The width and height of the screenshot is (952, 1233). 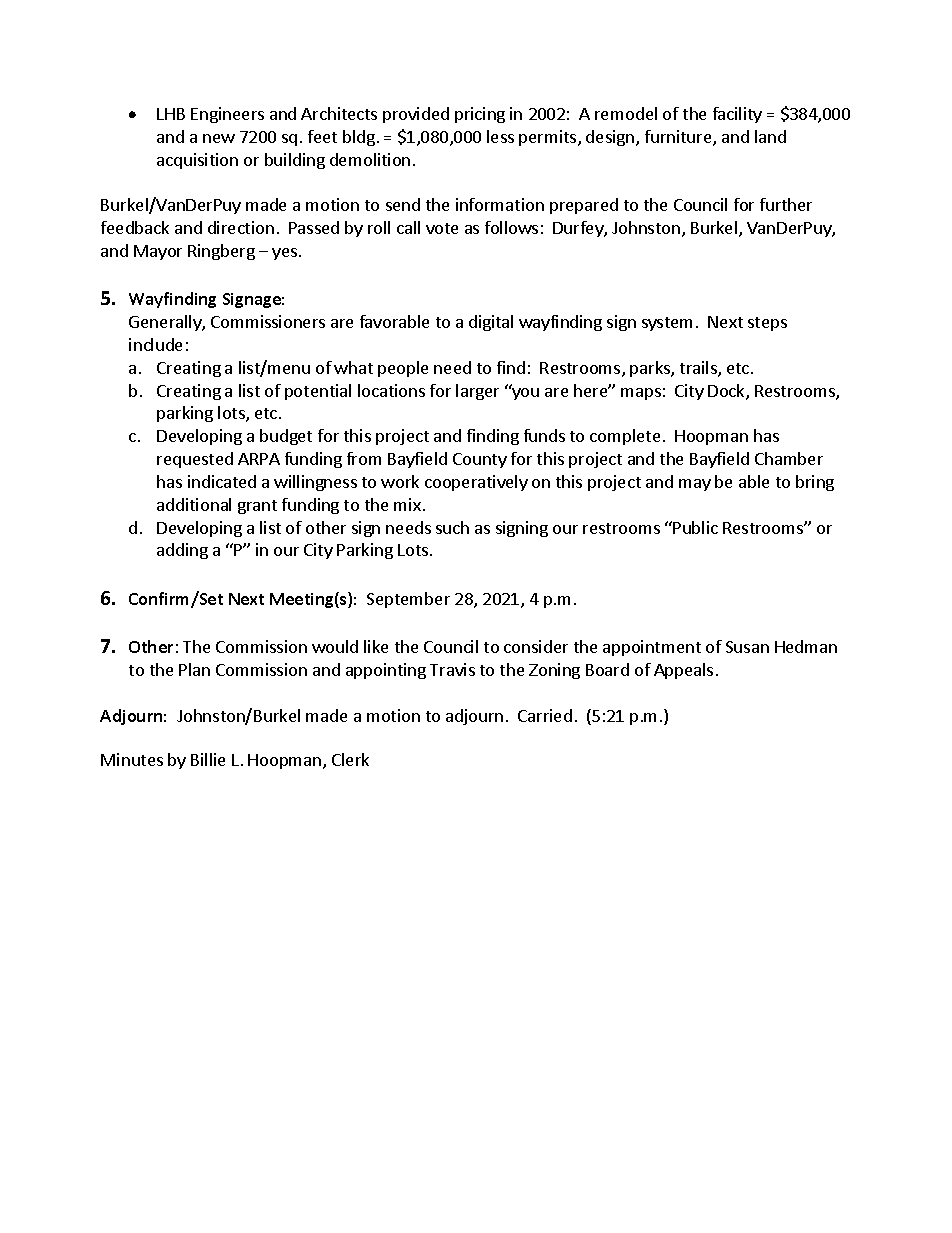 What do you see at coordinates (683, 671) in the screenshot?
I see `Appeals` at bounding box center [683, 671].
